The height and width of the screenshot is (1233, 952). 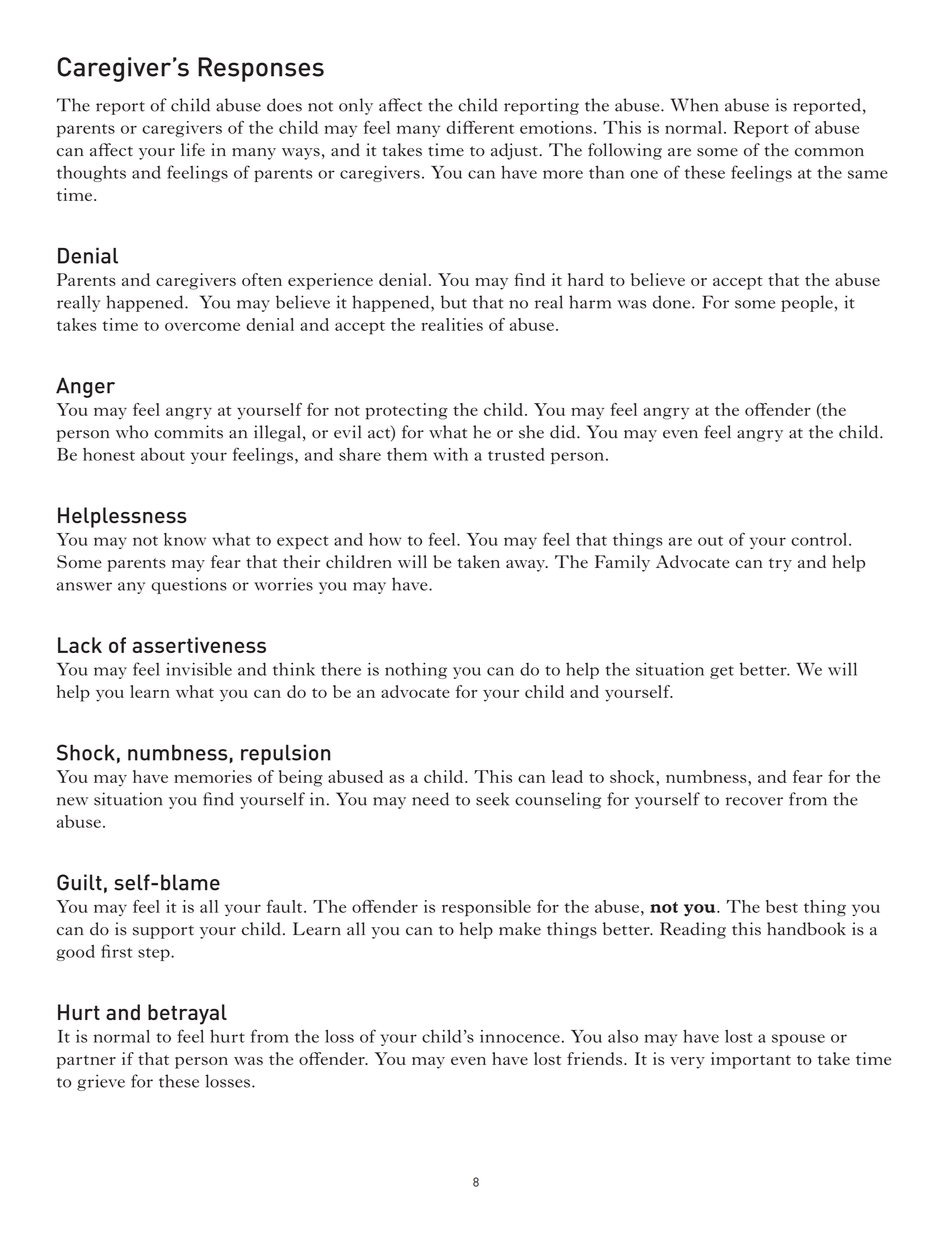 I want to click on away, so click(x=526, y=566).
